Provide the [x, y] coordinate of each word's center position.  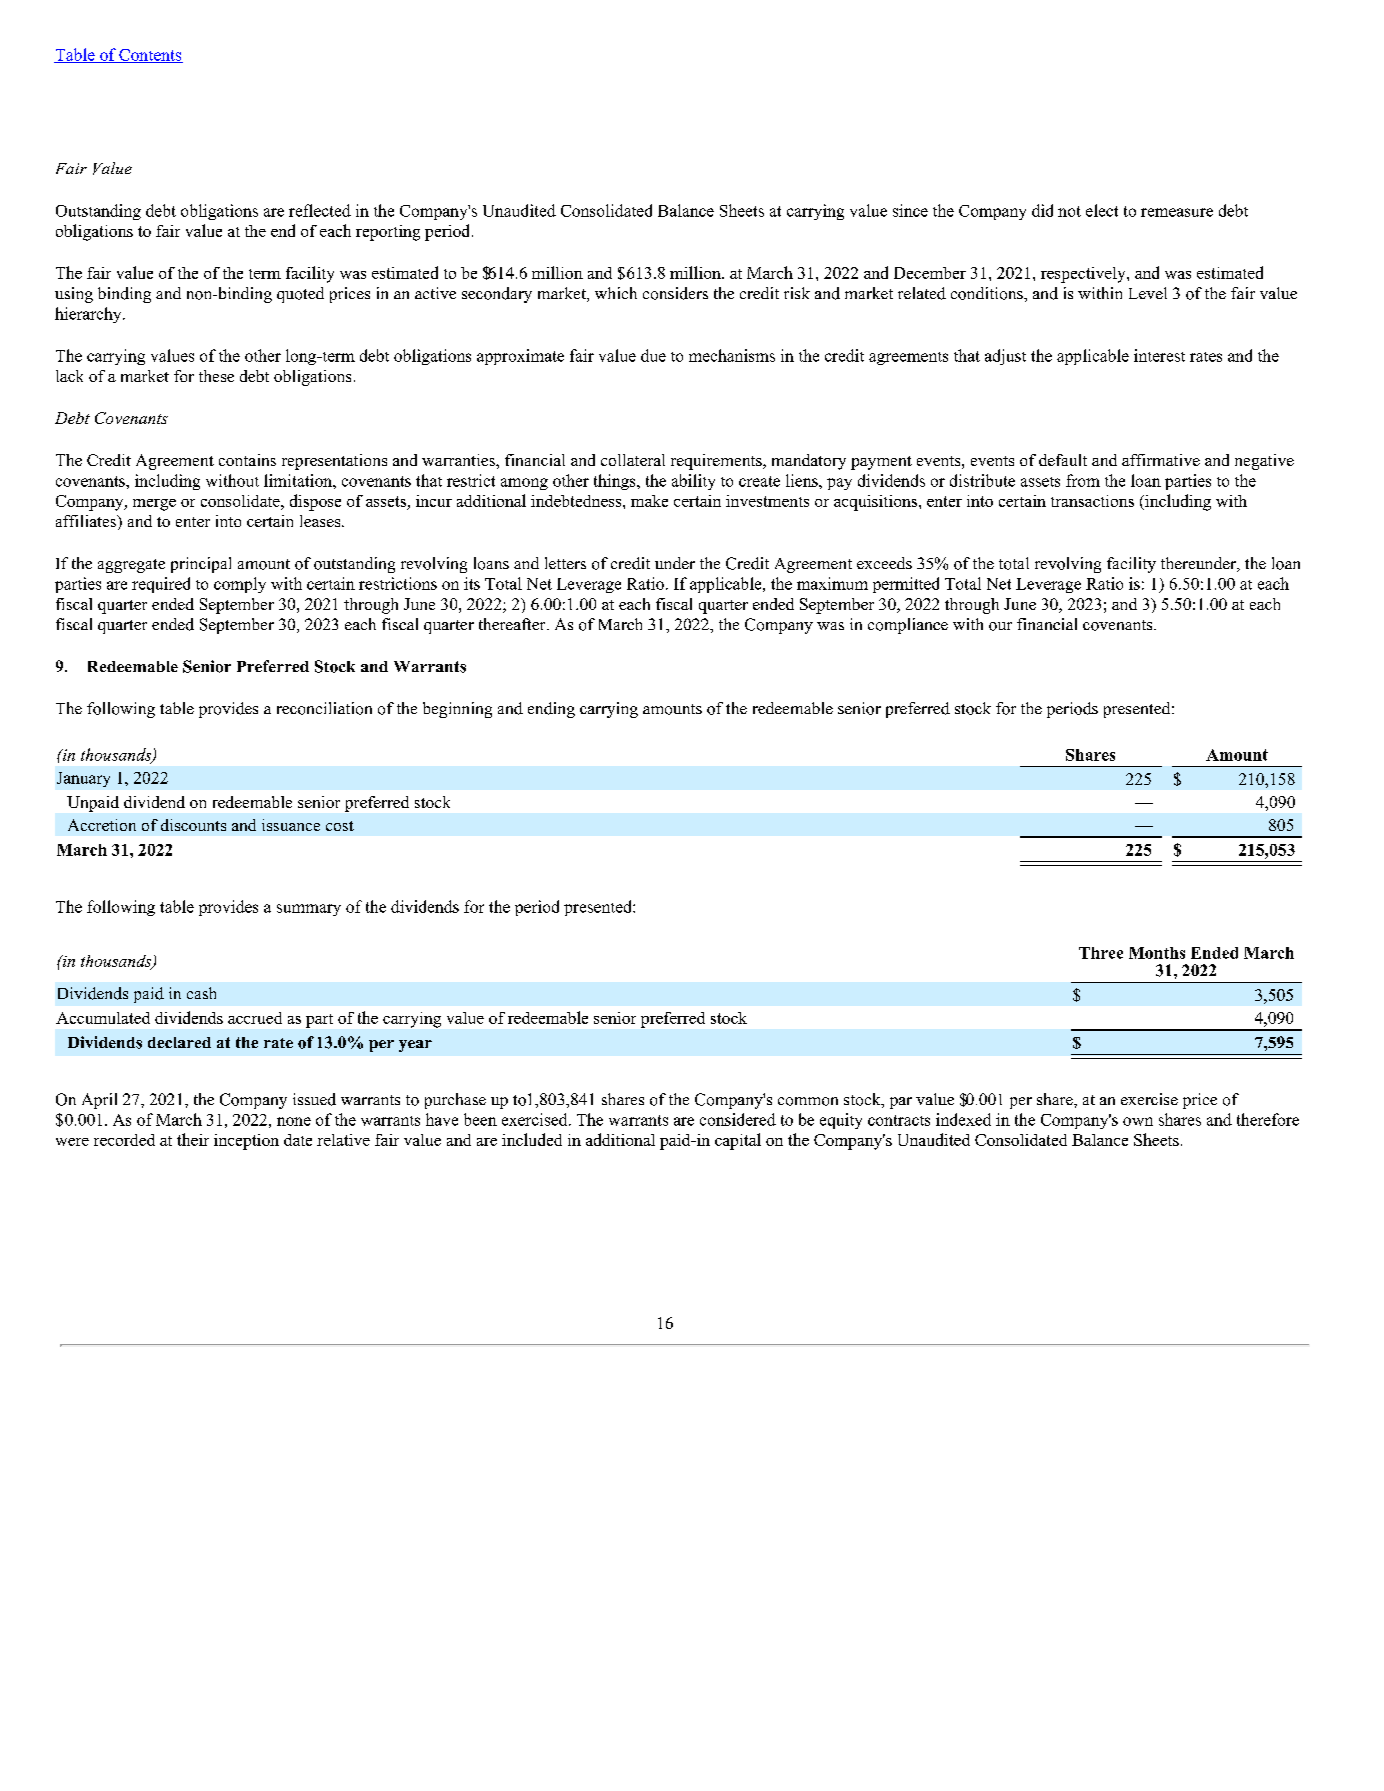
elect [1102, 210]
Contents [150, 56]
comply [240, 585]
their [193, 1139]
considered [738, 1119]
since [910, 210]
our [1000, 626]
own [1138, 1121]
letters [565, 563]
